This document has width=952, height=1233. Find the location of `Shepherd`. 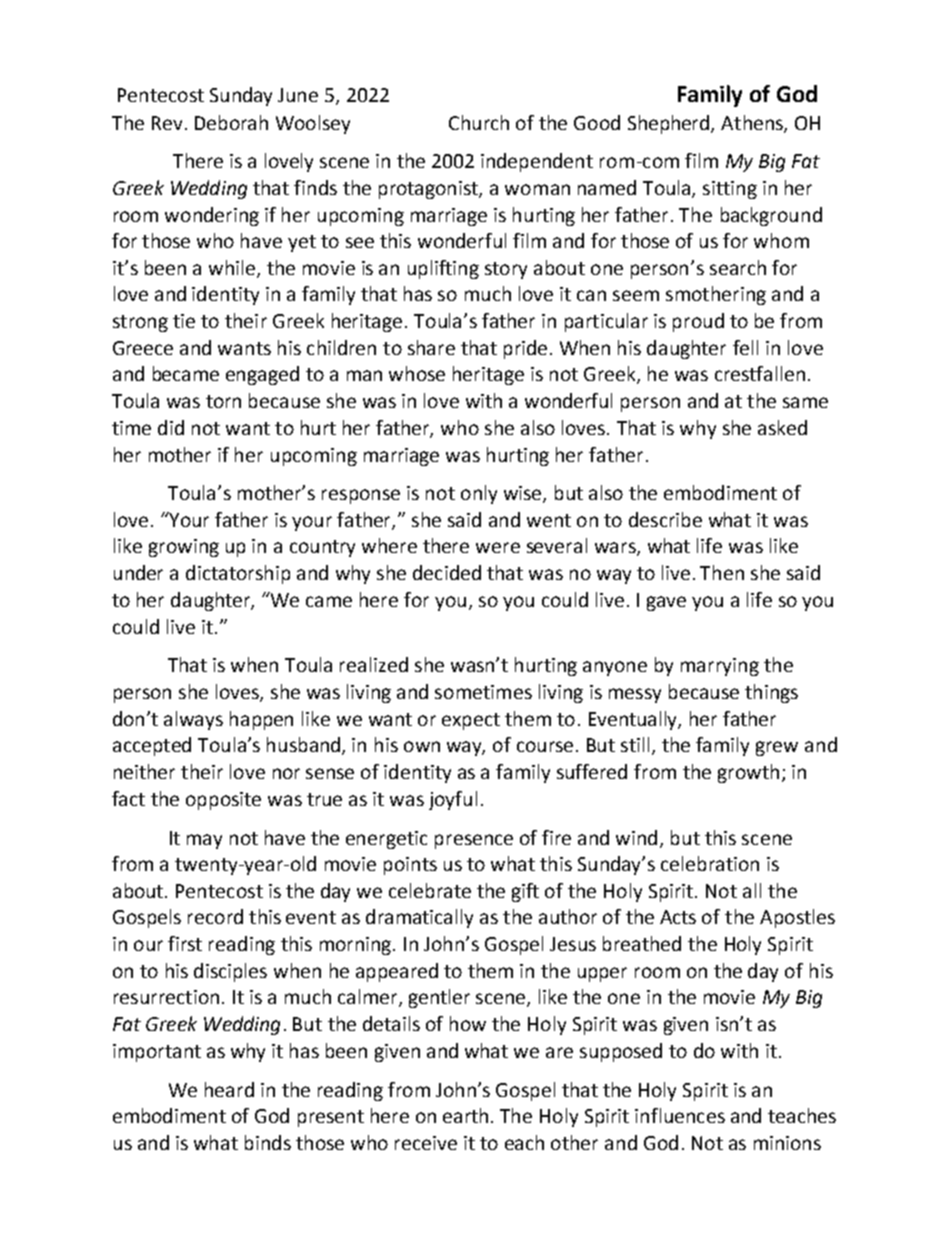

Shepherd is located at coordinates (670, 124).
